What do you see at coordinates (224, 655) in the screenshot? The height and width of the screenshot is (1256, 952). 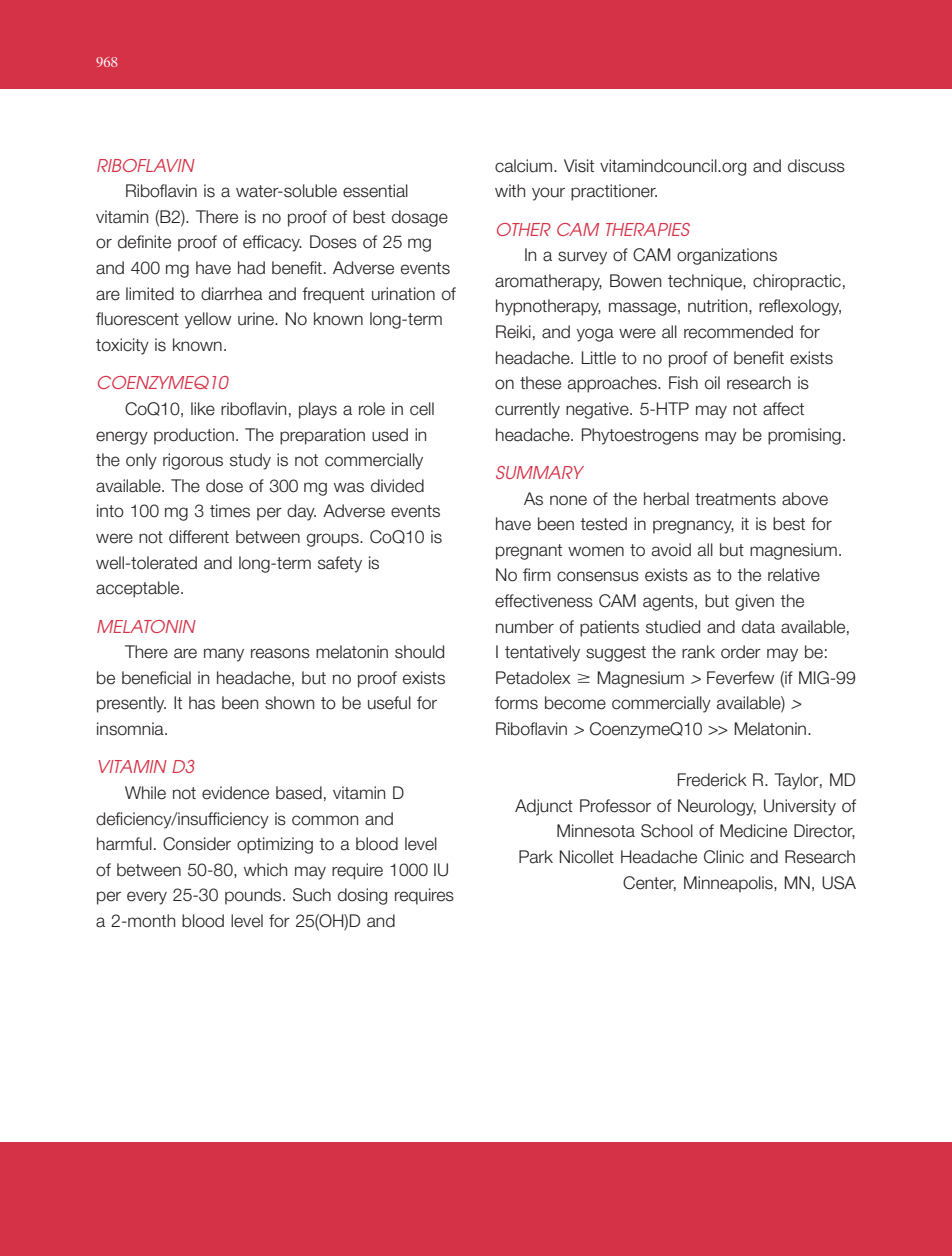 I see `many` at bounding box center [224, 655].
